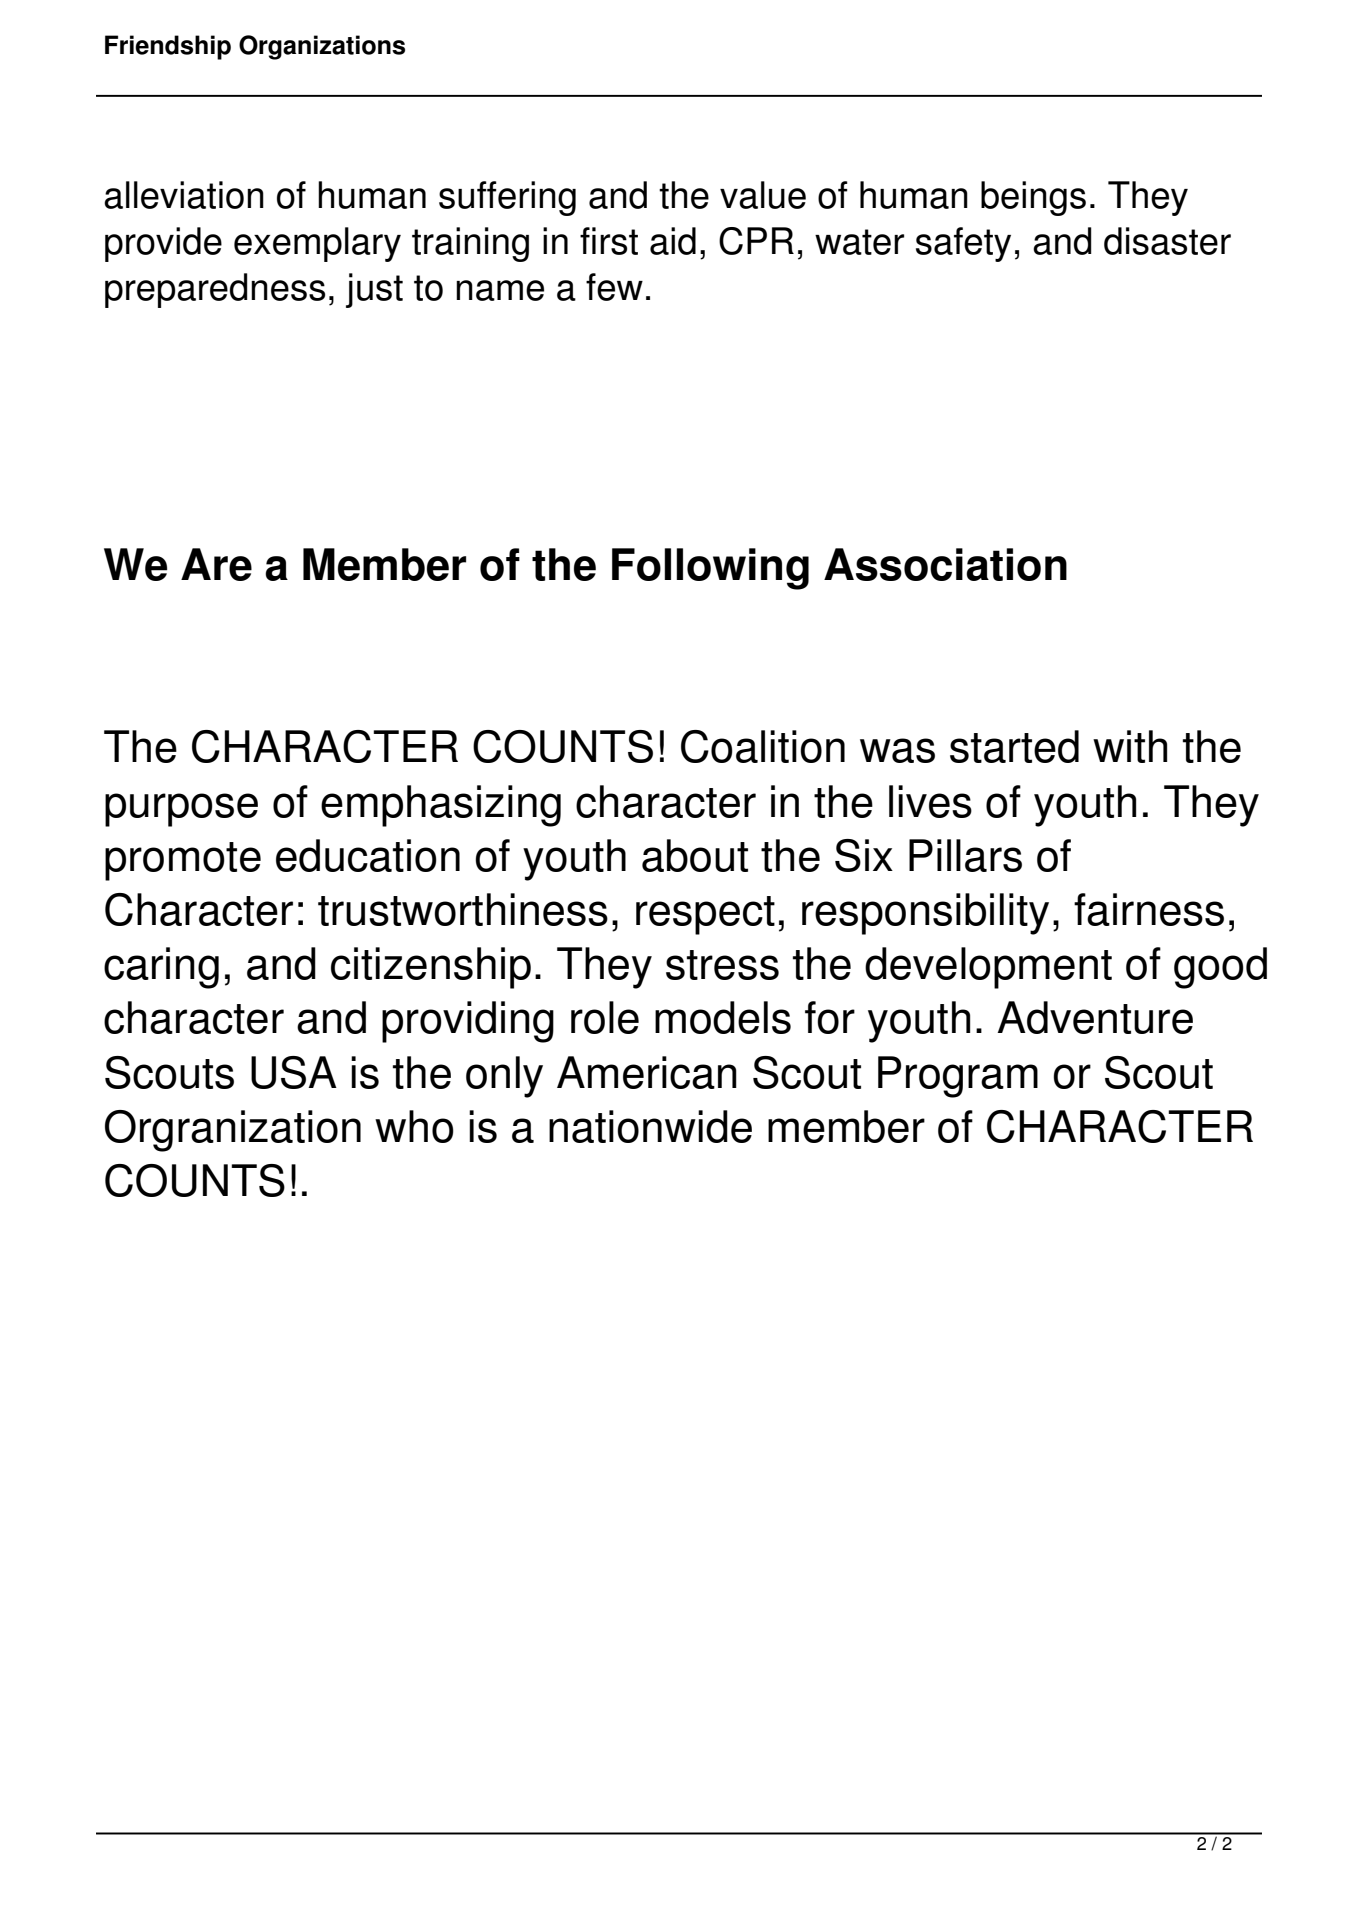 The width and height of the image is (1358, 1921). Describe the element at coordinates (322, 47) in the image. I see `Organizations` at that location.
